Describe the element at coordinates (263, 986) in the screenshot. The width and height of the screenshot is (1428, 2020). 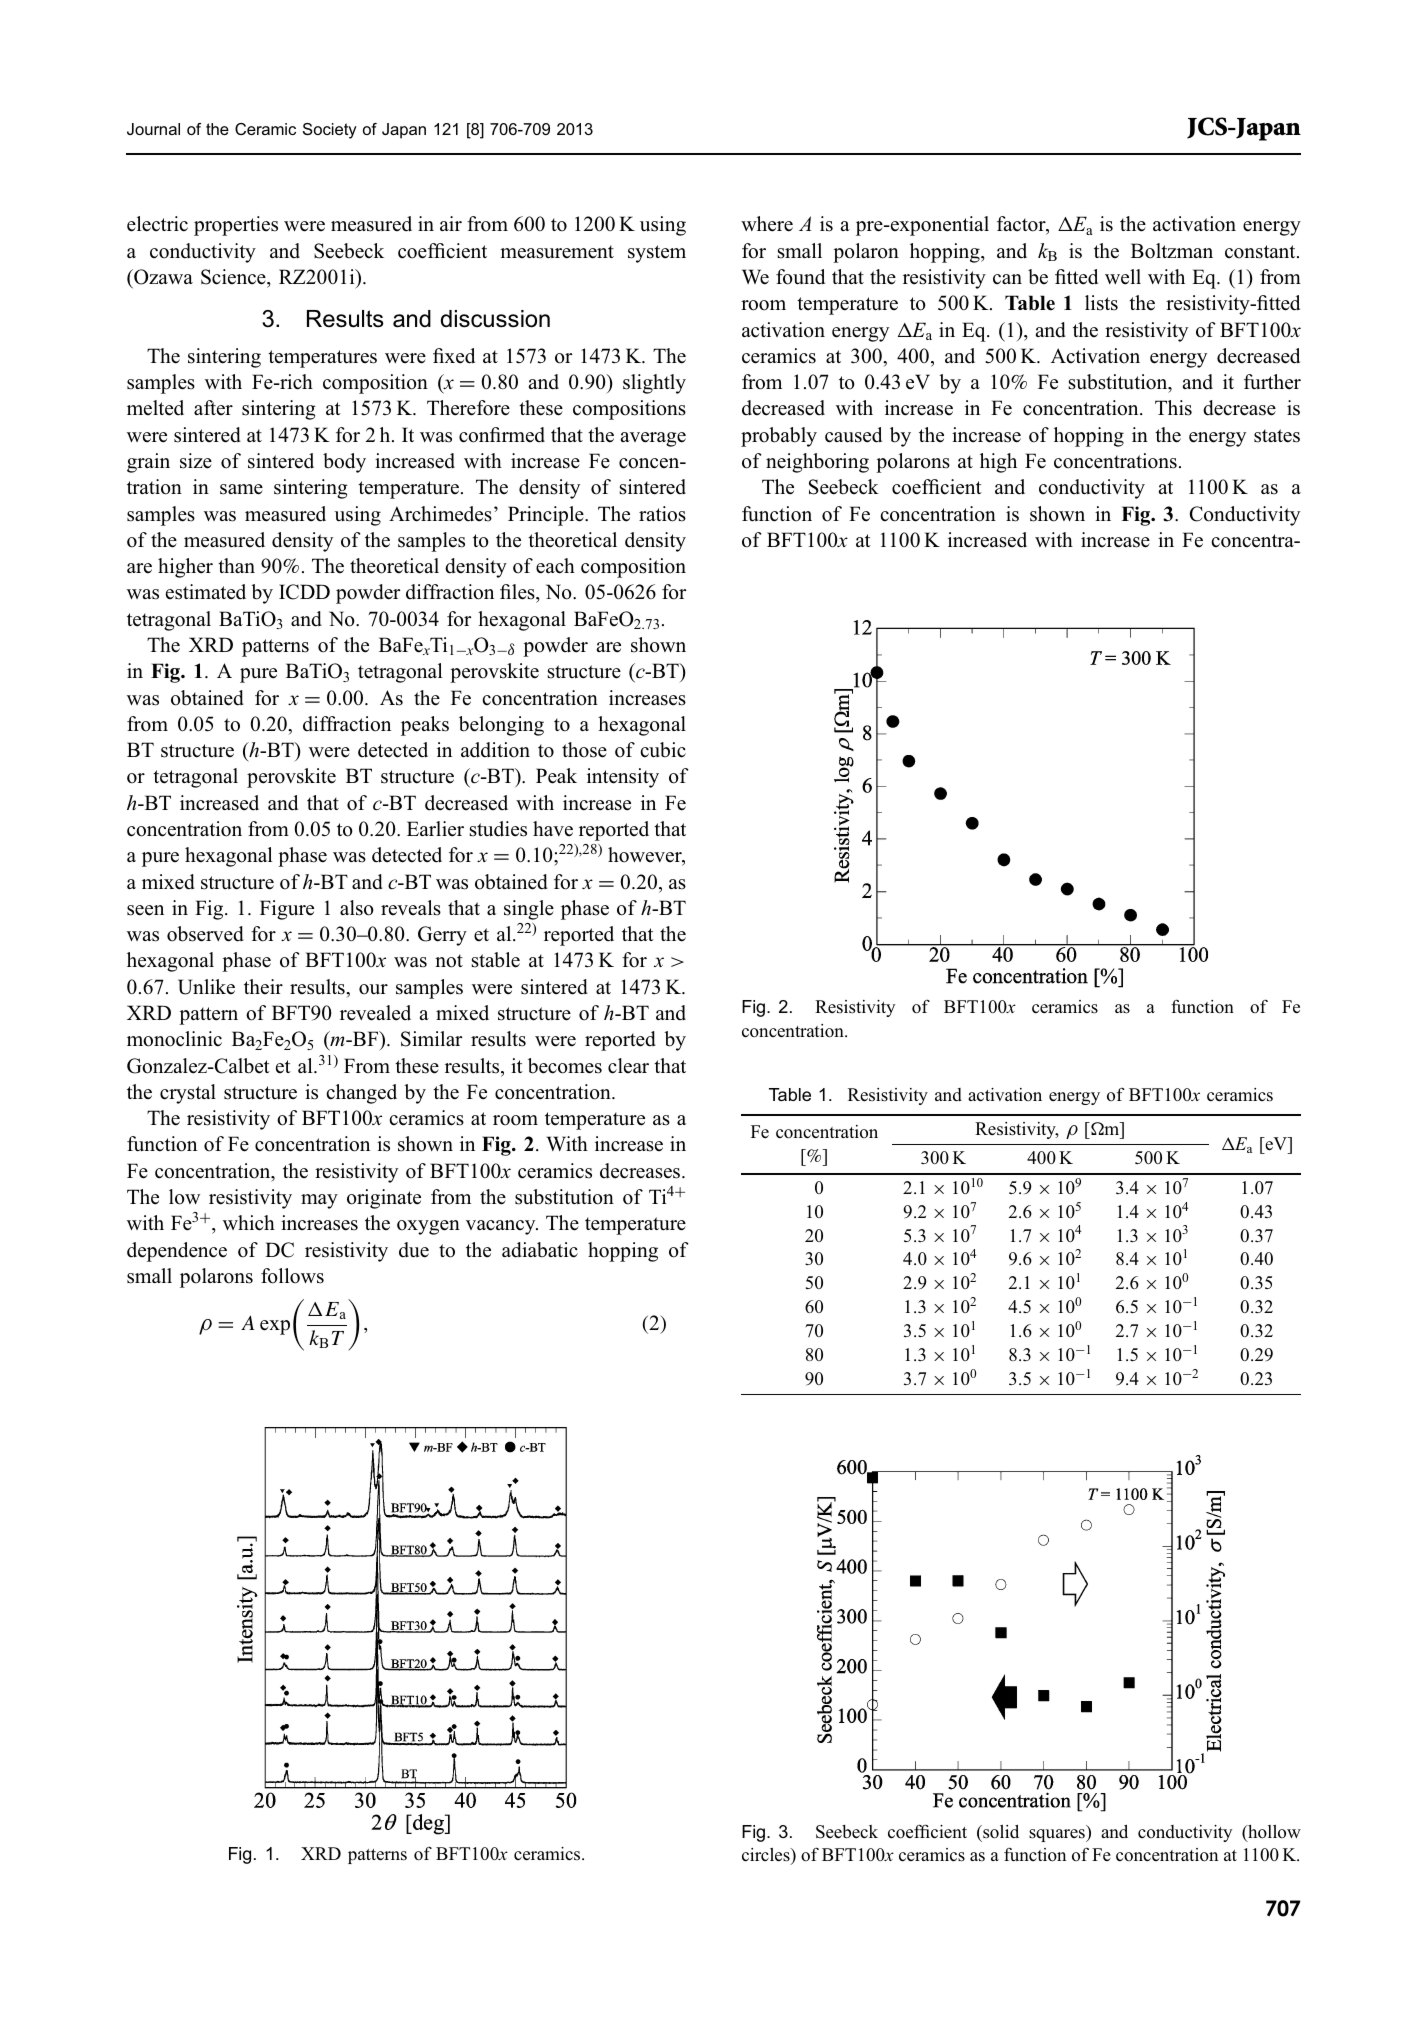
I see `their` at that location.
